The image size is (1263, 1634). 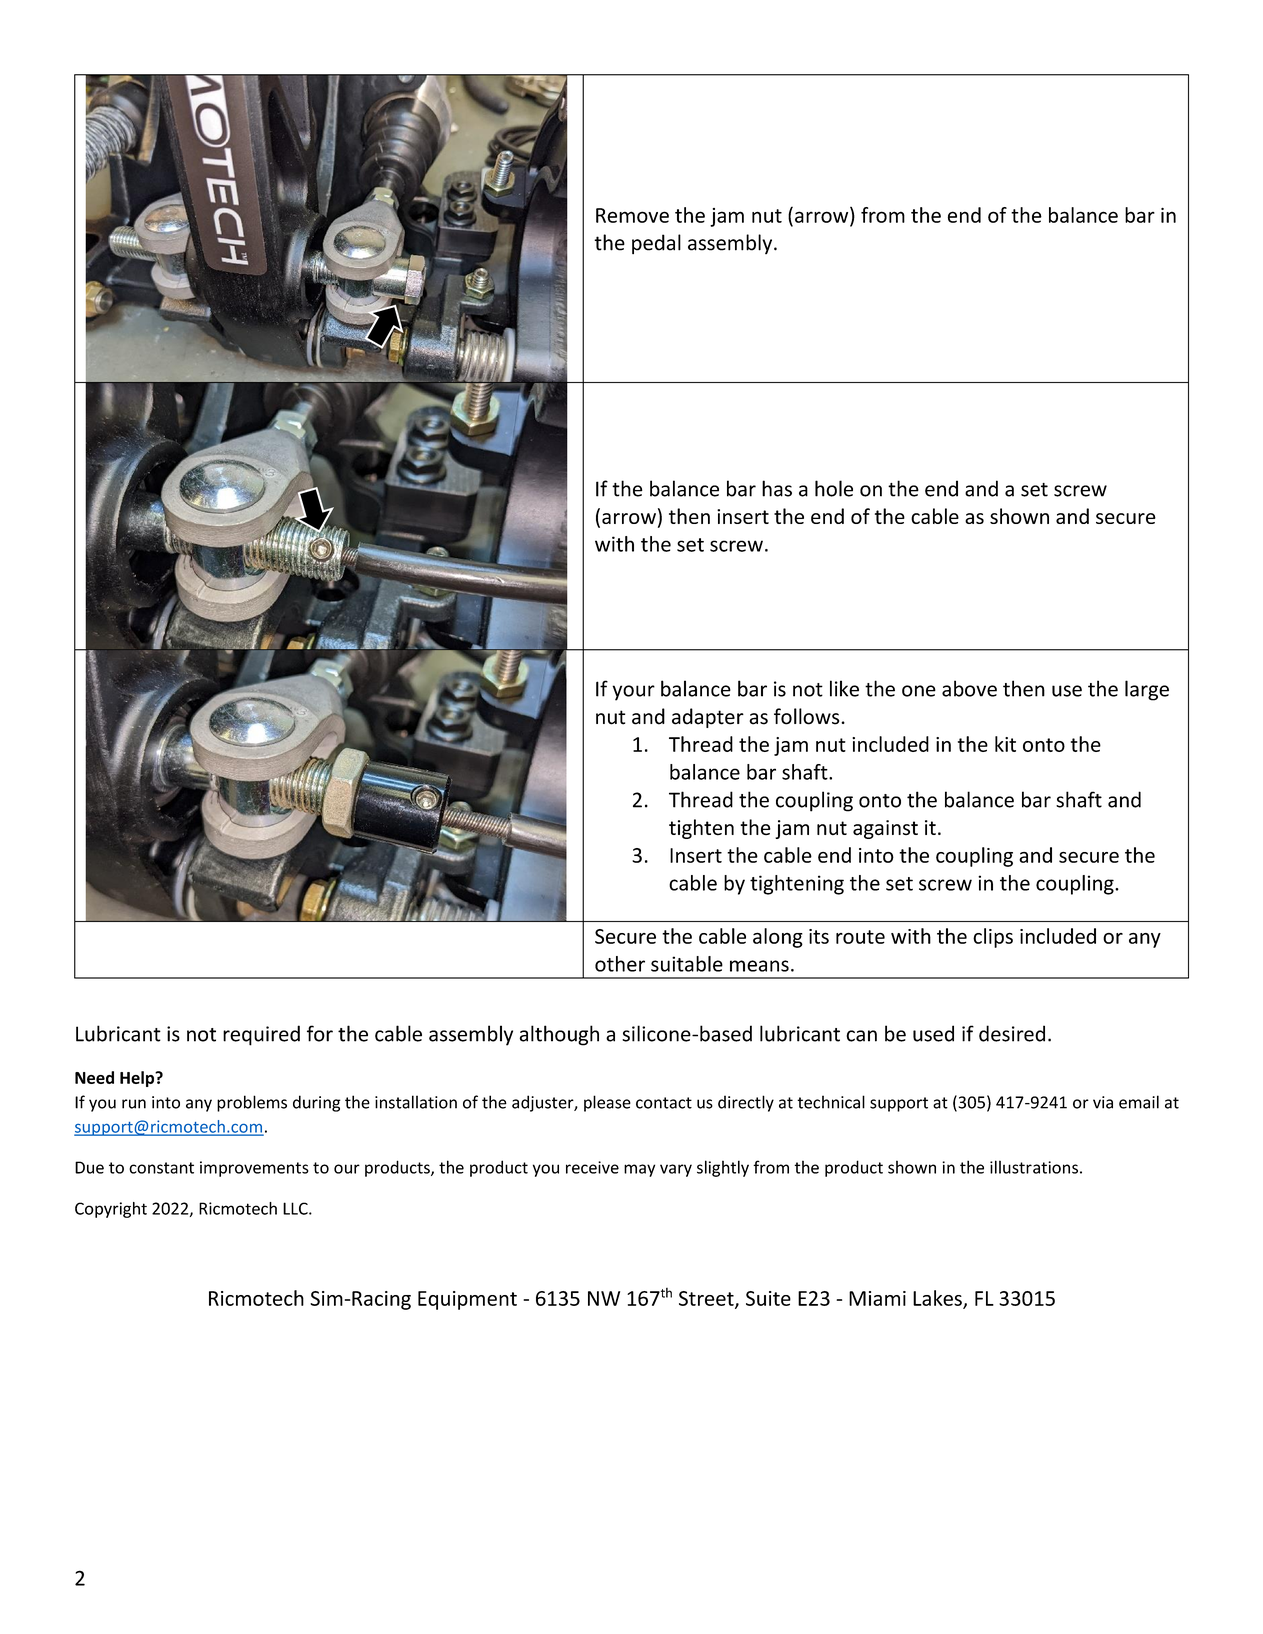 What do you see at coordinates (808, 716) in the screenshot?
I see `follows` at bounding box center [808, 716].
